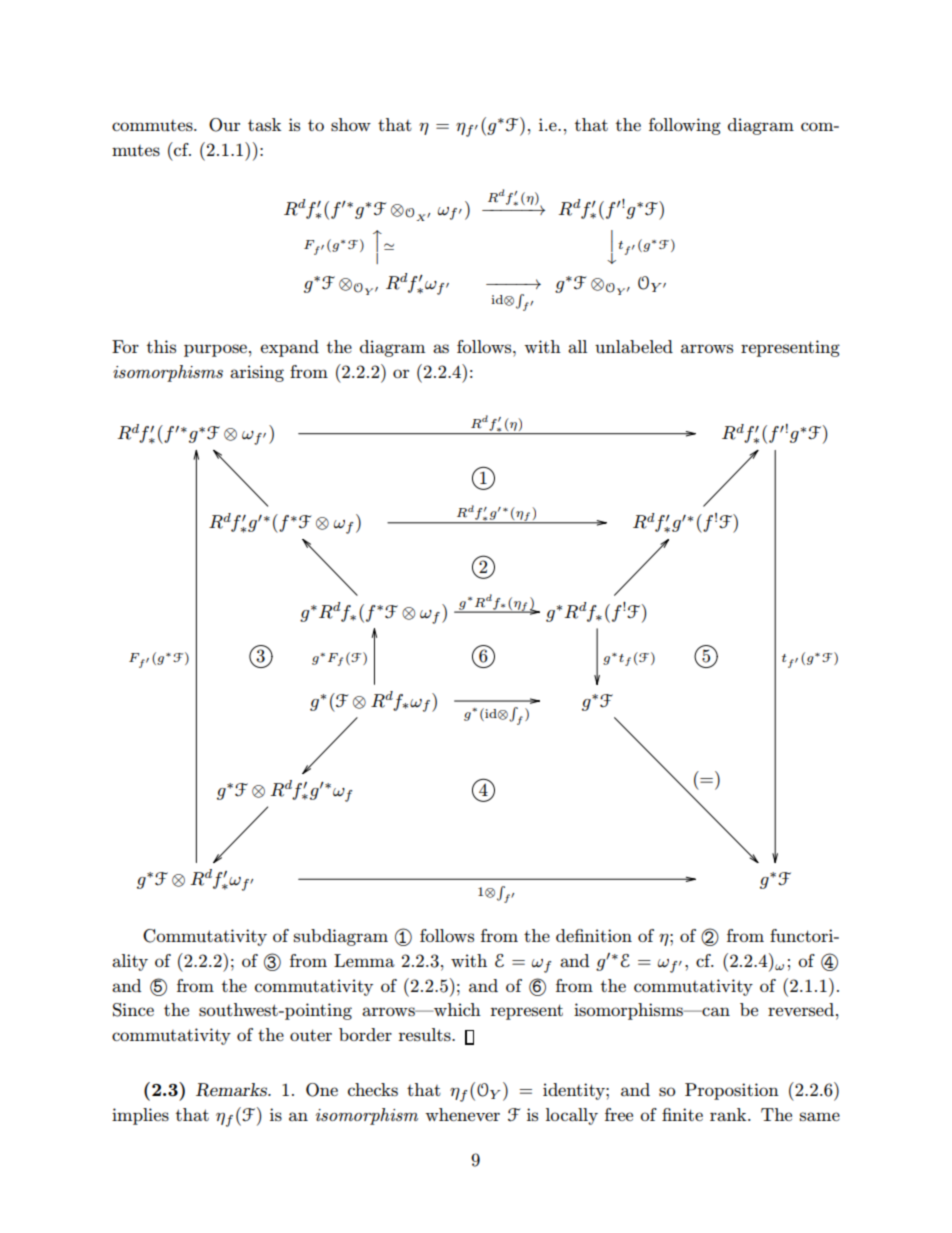 The image size is (952, 1233). I want to click on show, so click(351, 124).
